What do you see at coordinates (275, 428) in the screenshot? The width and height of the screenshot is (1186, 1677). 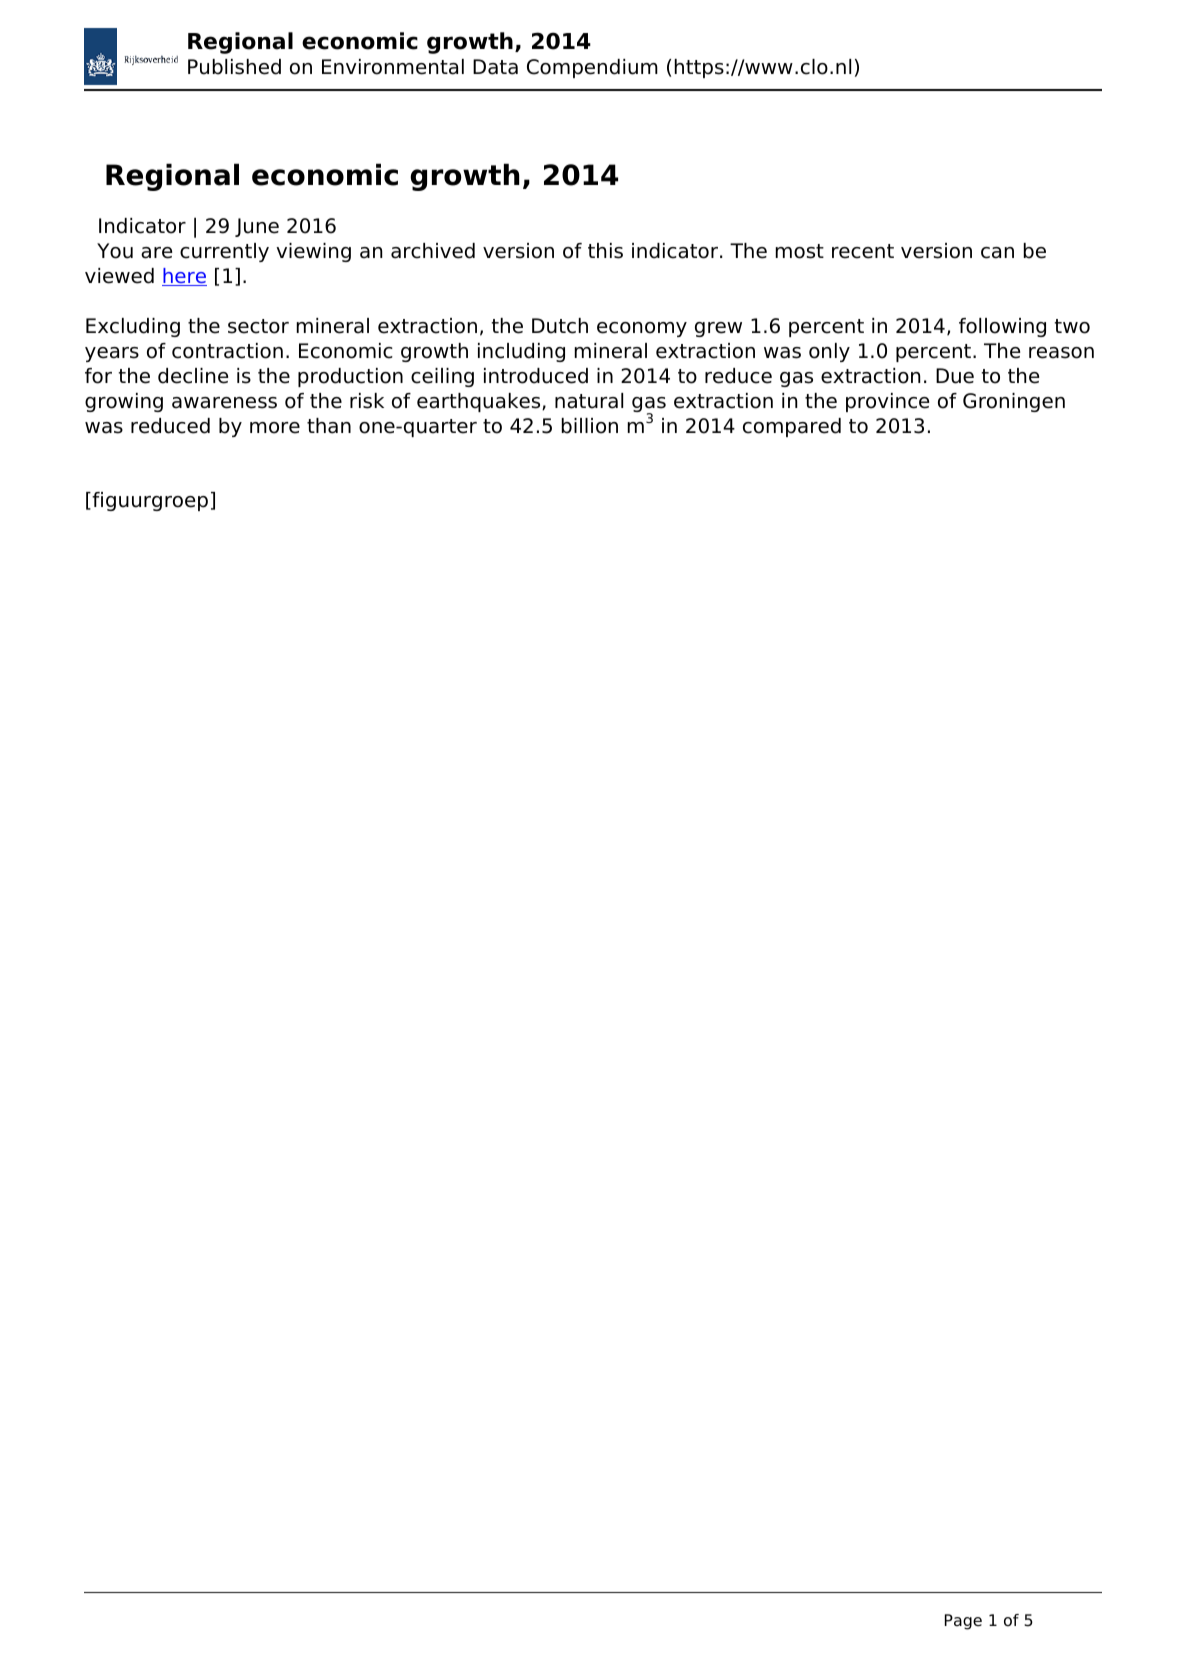 I see `more` at bounding box center [275, 428].
